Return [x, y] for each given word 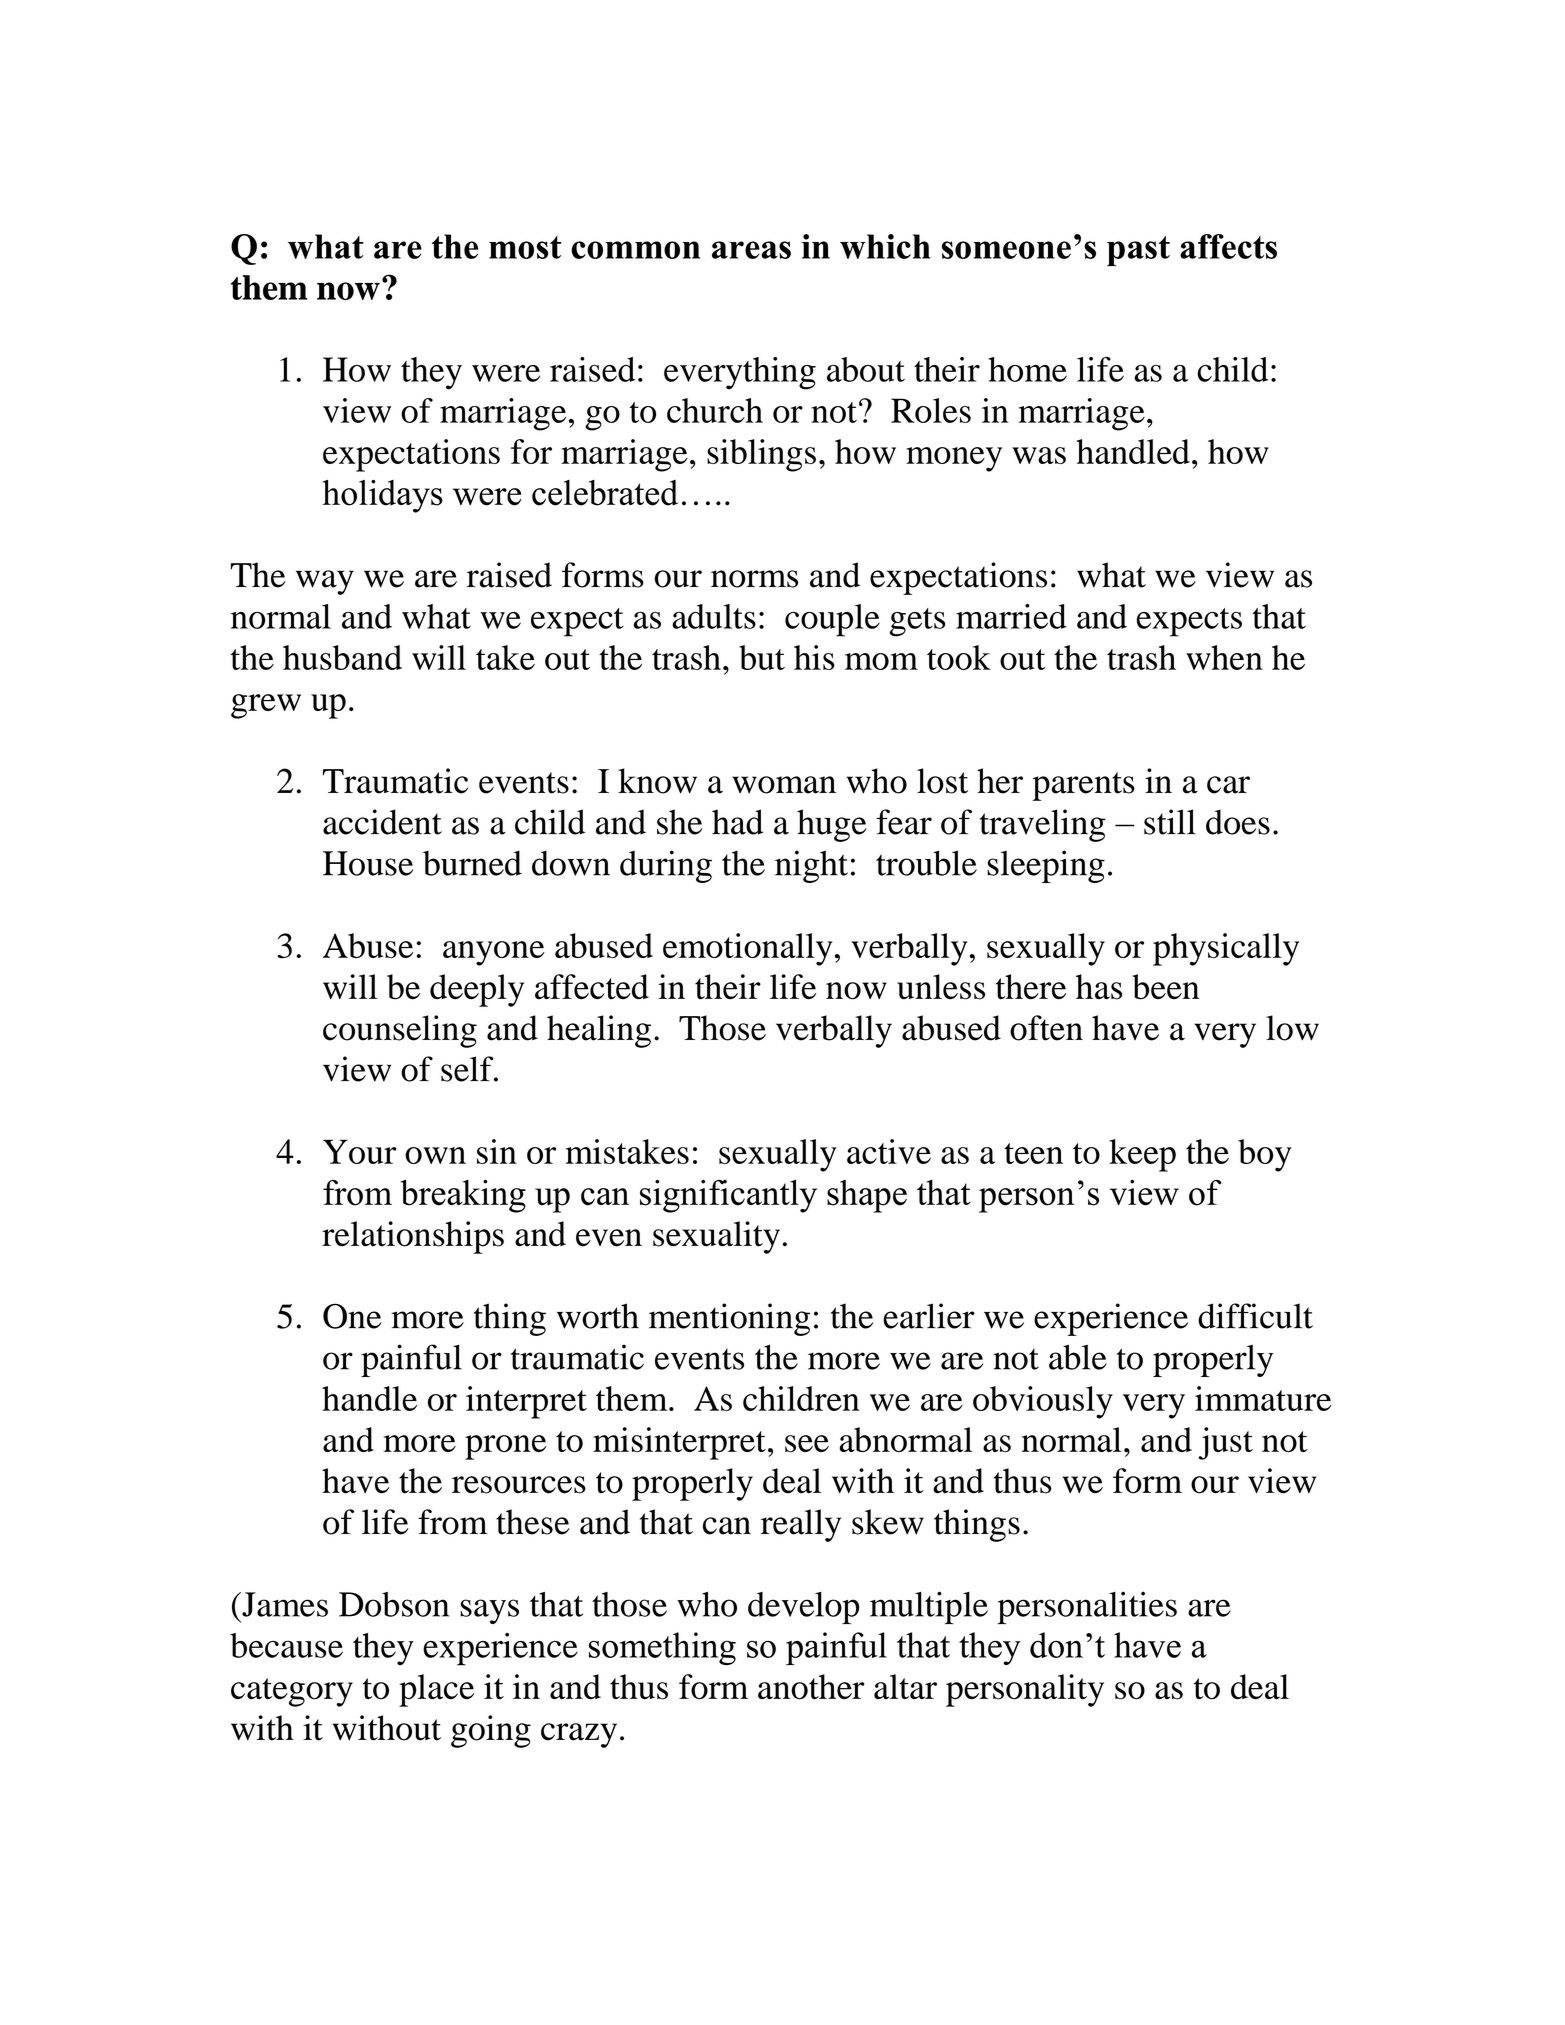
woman [784, 785]
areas [751, 250]
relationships [413, 1237]
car [1228, 785]
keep [1142, 1155]
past [1138, 251]
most [525, 247]
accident [382, 822]
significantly [728, 1196]
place [436, 1690]
